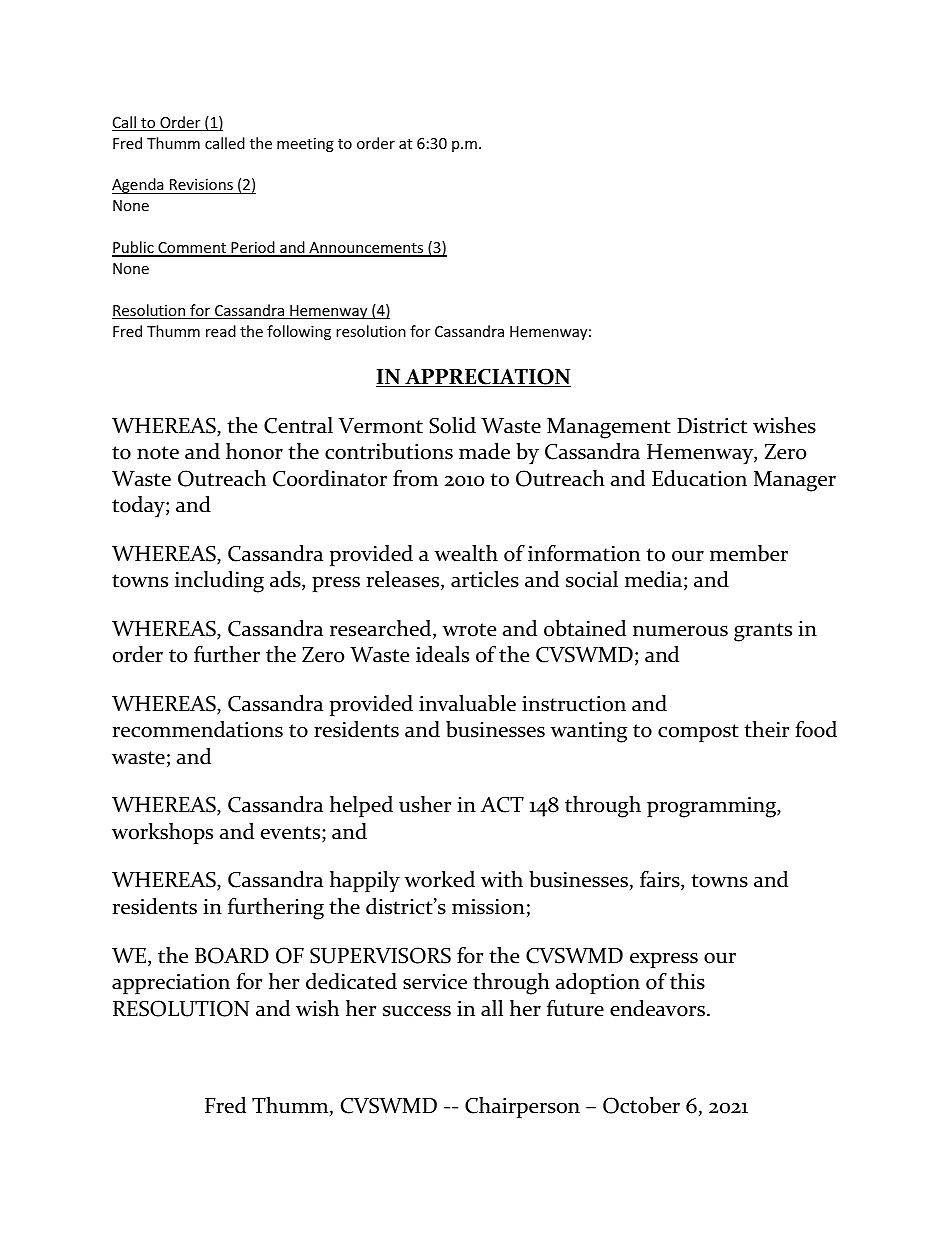  Describe the element at coordinates (522, 1107) in the image. I see `Chairperson` at that location.
